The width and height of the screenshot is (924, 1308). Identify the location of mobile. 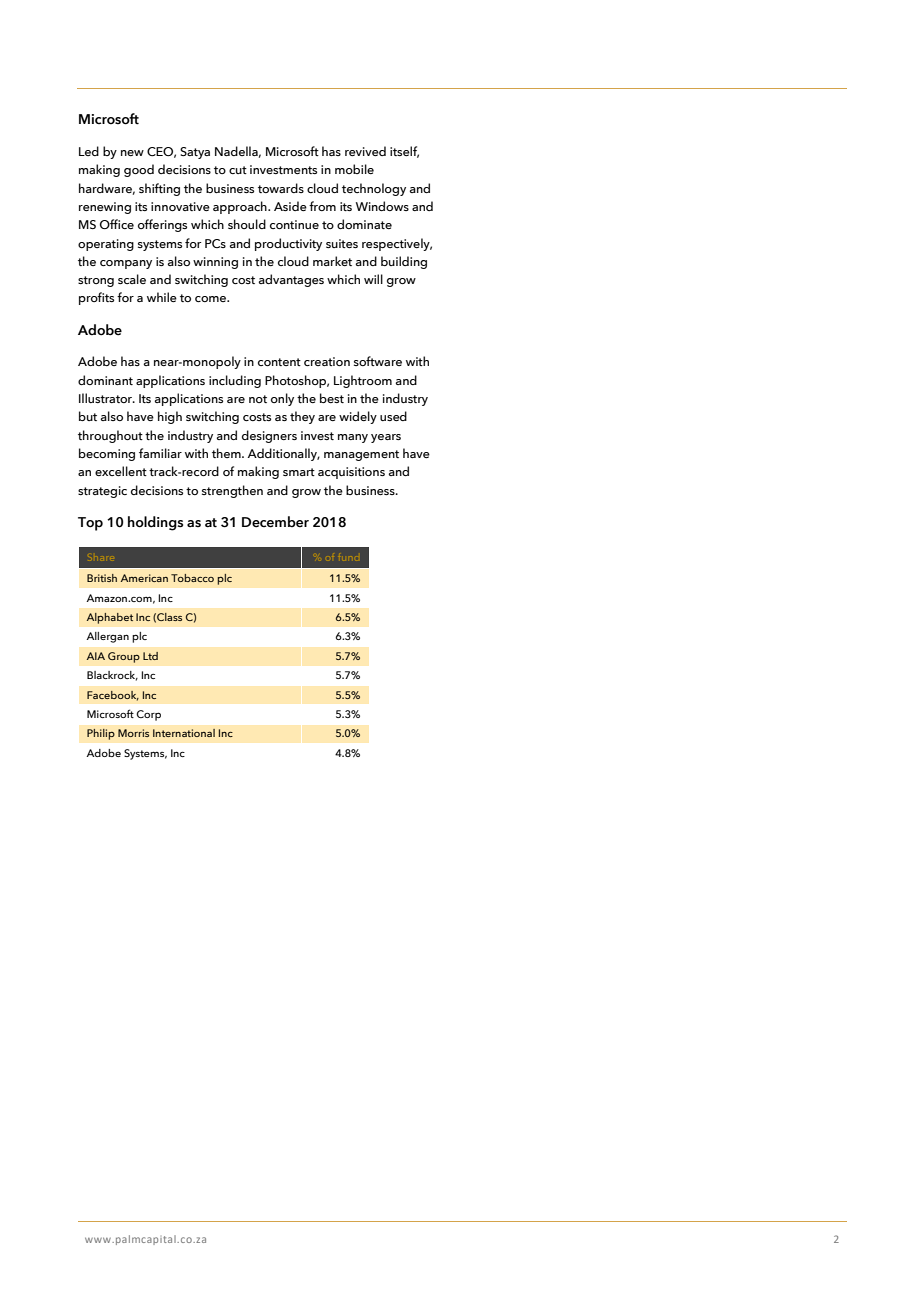
(354, 169).
